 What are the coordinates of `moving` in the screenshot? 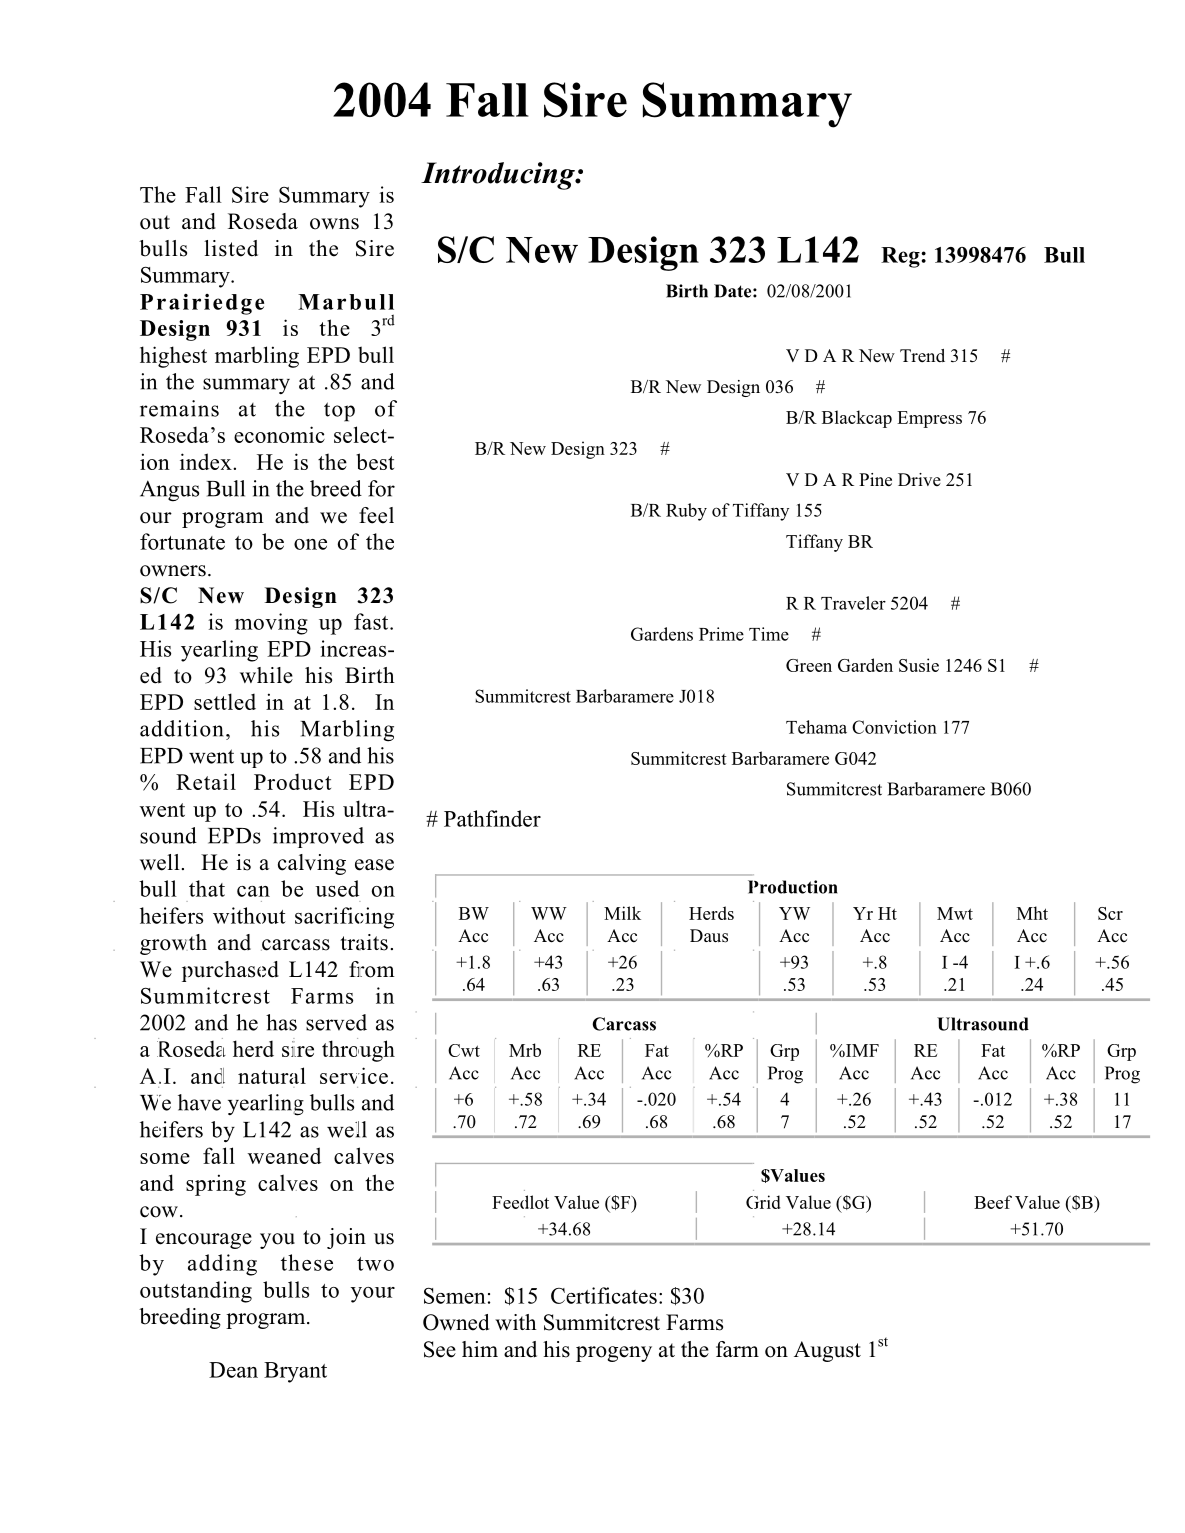 It's located at (271, 624).
